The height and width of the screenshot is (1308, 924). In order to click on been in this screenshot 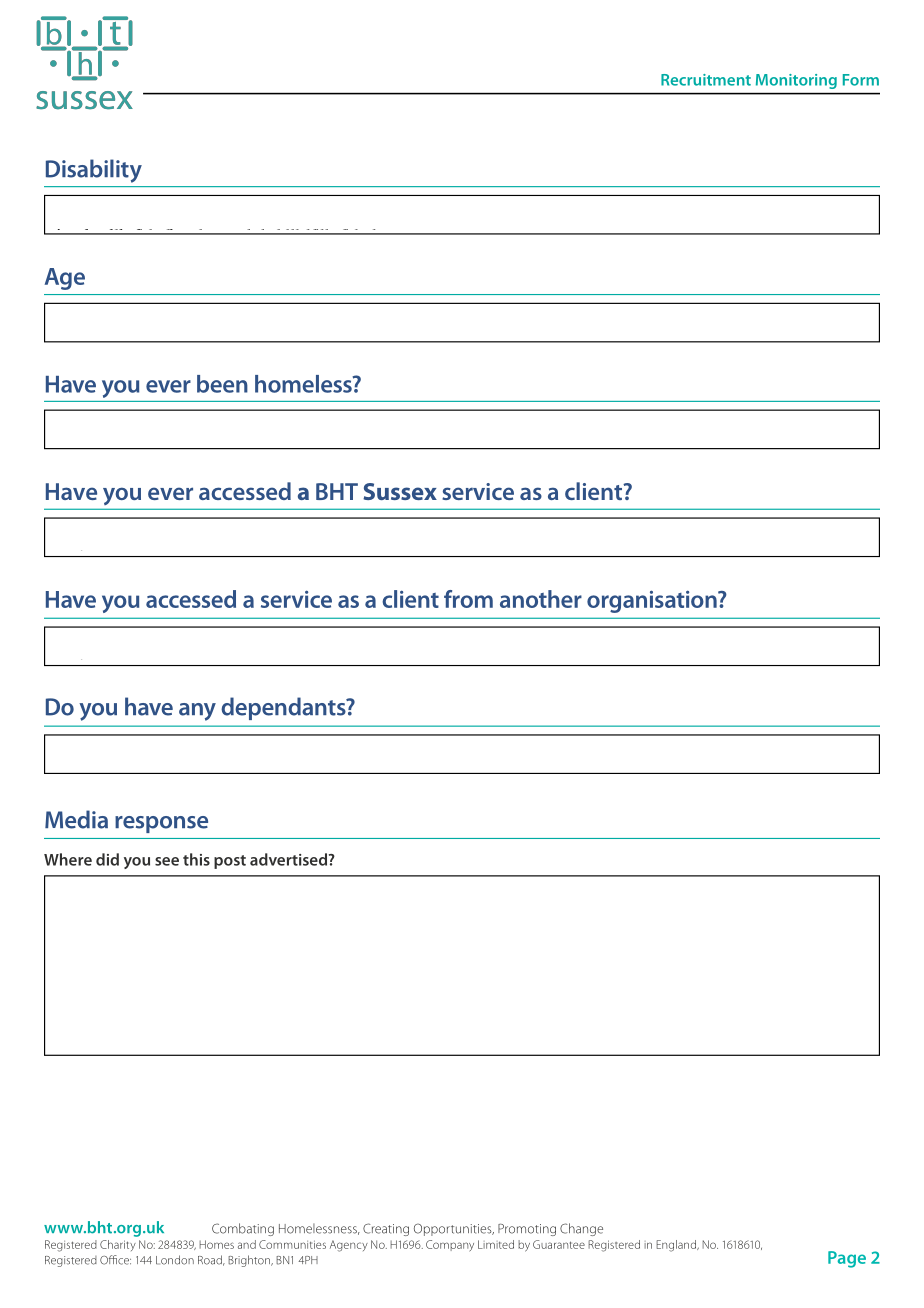, I will do `click(222, 384)`.
